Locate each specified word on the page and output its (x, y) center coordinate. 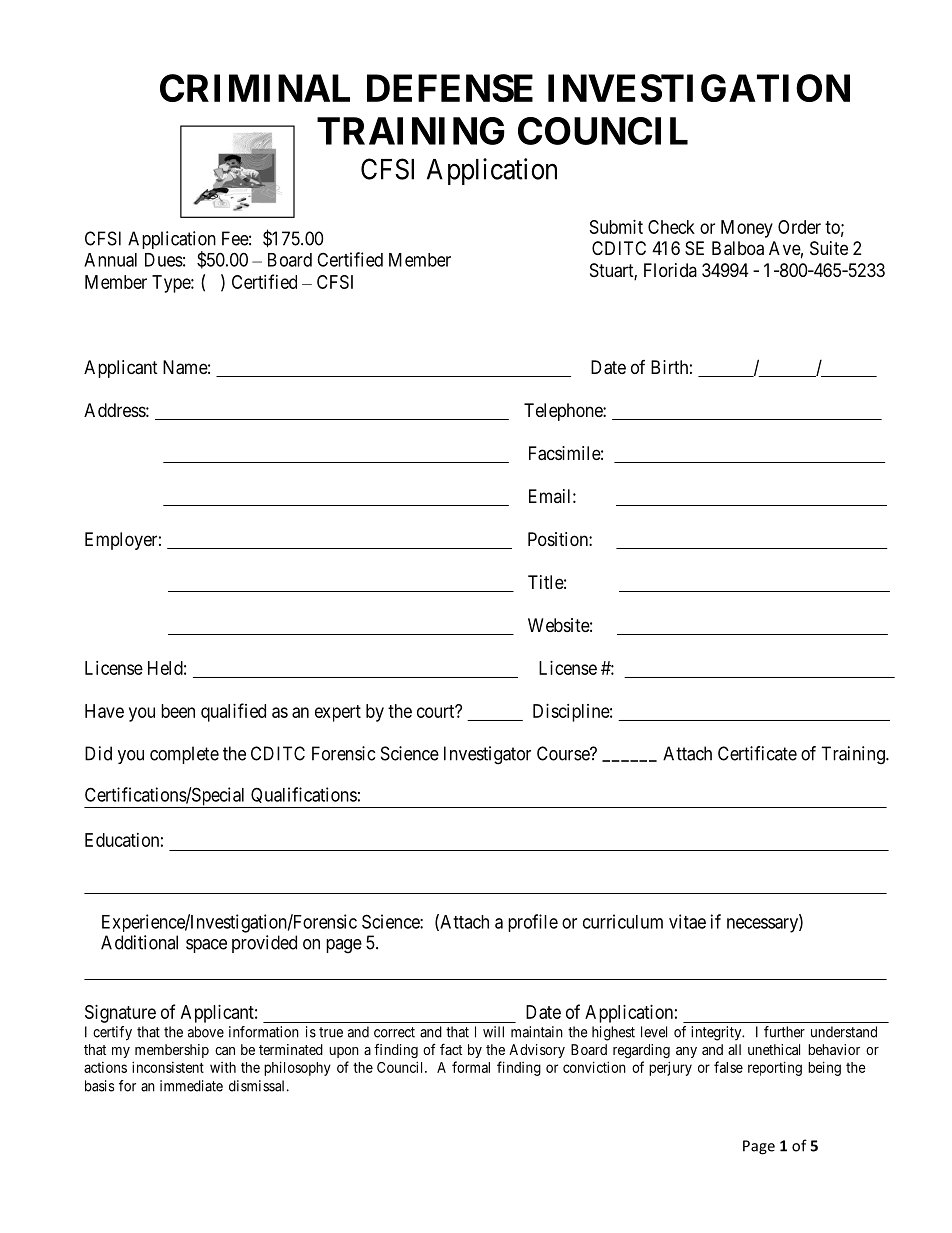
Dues (164, 260)
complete (184, 755)
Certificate (757, 753)
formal (471, 1067)
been (178, 711)
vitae (687, 921)
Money (747, 229)
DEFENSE (450, 88)
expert (338, 713)
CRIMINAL (255, 88)
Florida (670, 270)
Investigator (487, 755)
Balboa (738, 248)
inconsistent (168, 1067)
